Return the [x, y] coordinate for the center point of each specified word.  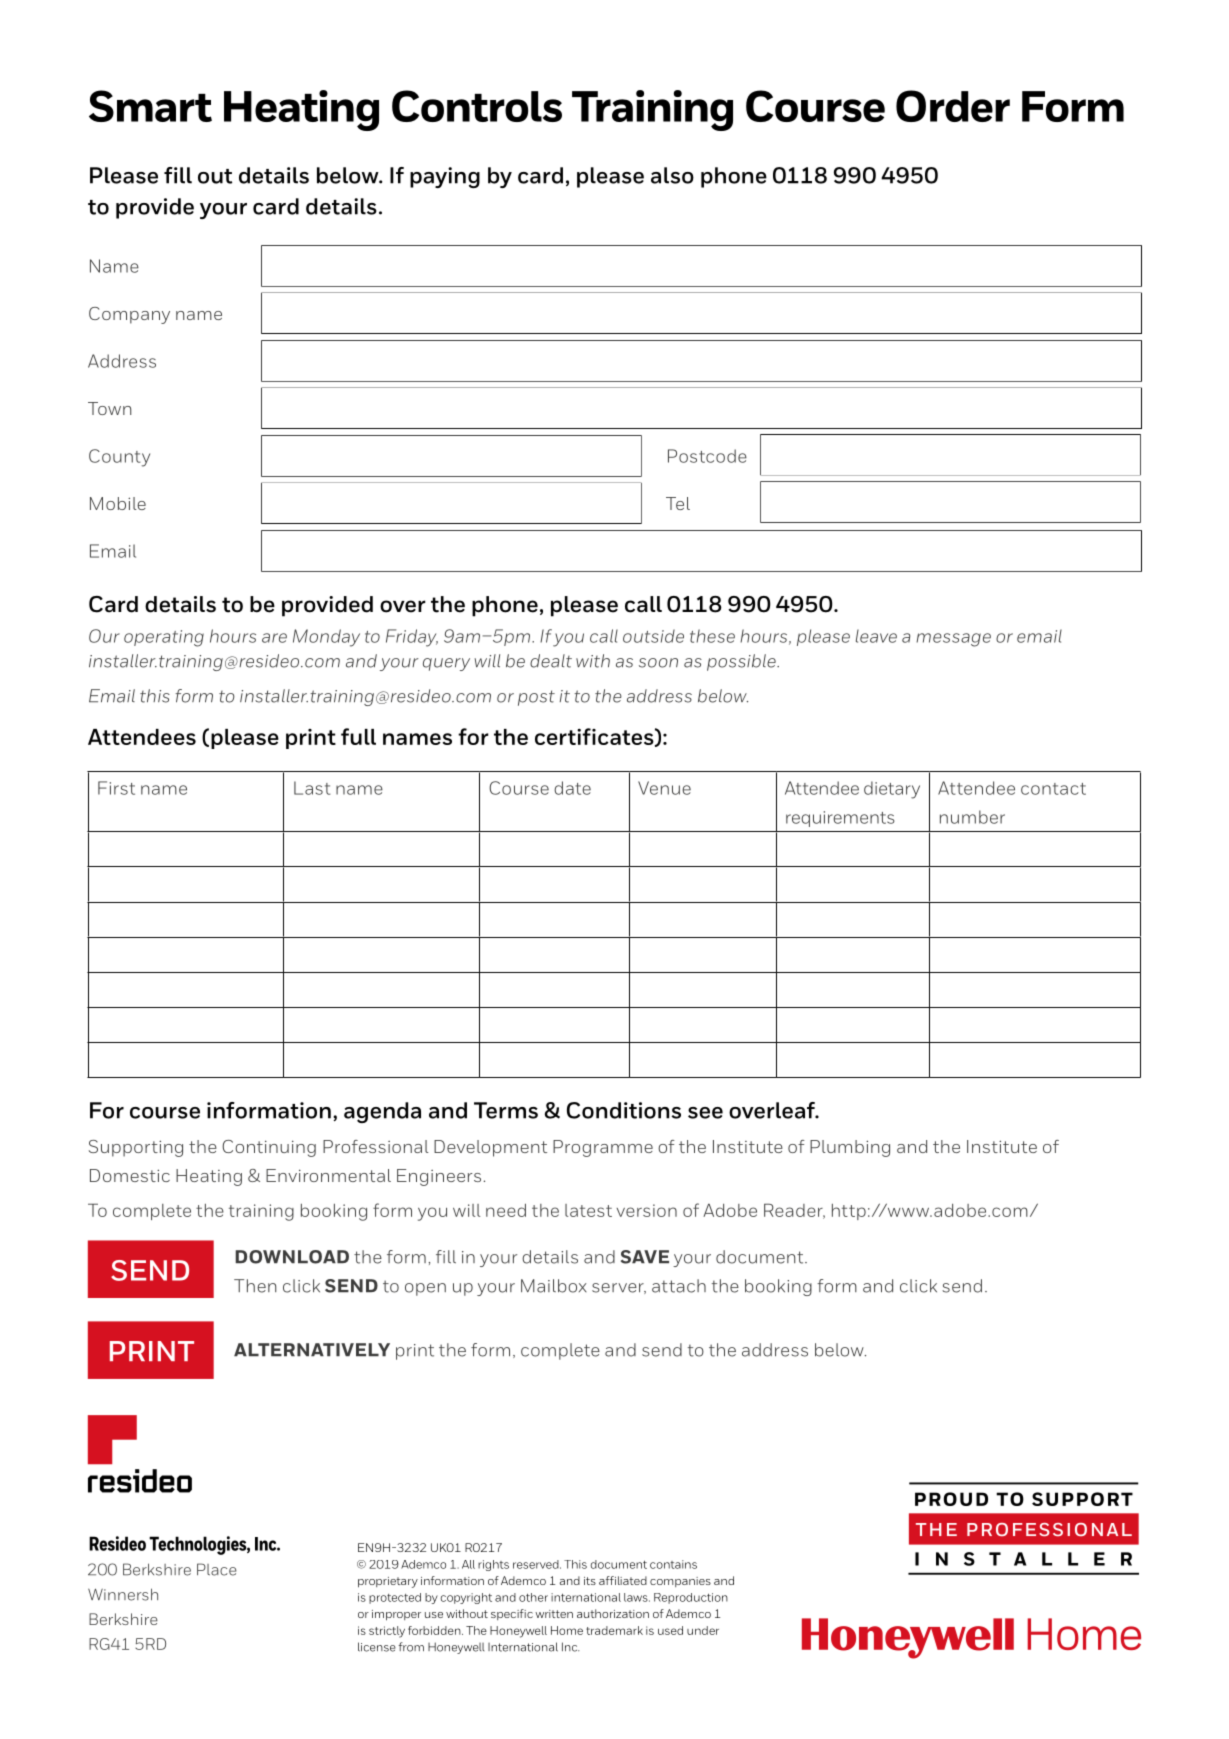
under [703, 1630]
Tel [678, 503]
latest [588, 1210]
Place [217, 1569]
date [572, 788]
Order [953, 106]
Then [255, 1286]
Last [312, 788]
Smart [150, 106]
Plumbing [850, 1148]
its [590, 1581]
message [953, 640]
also [672, 175]
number [972, 817]
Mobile [118, 503]
